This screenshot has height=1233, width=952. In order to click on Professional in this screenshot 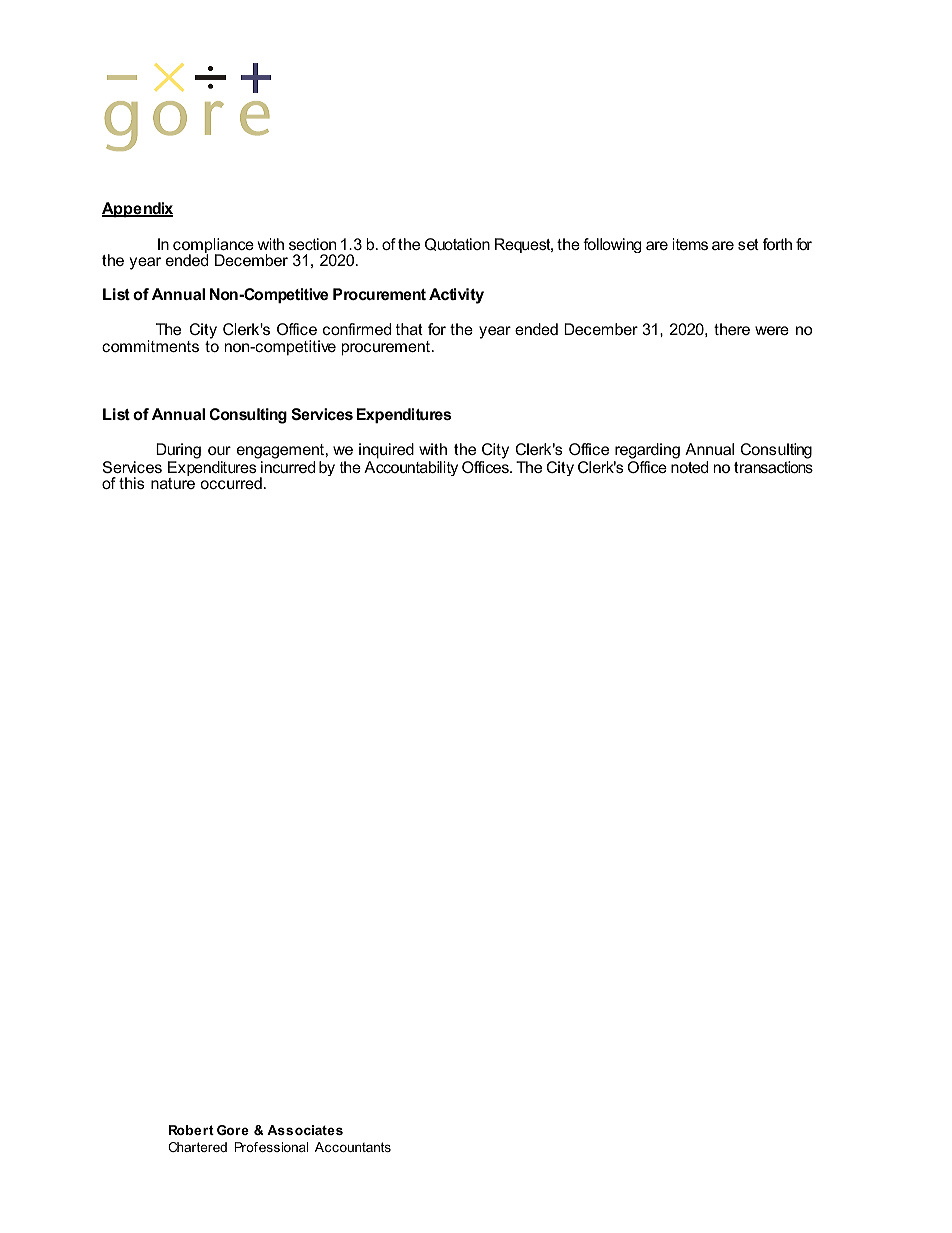, I will do `click(271, 1147)`.
